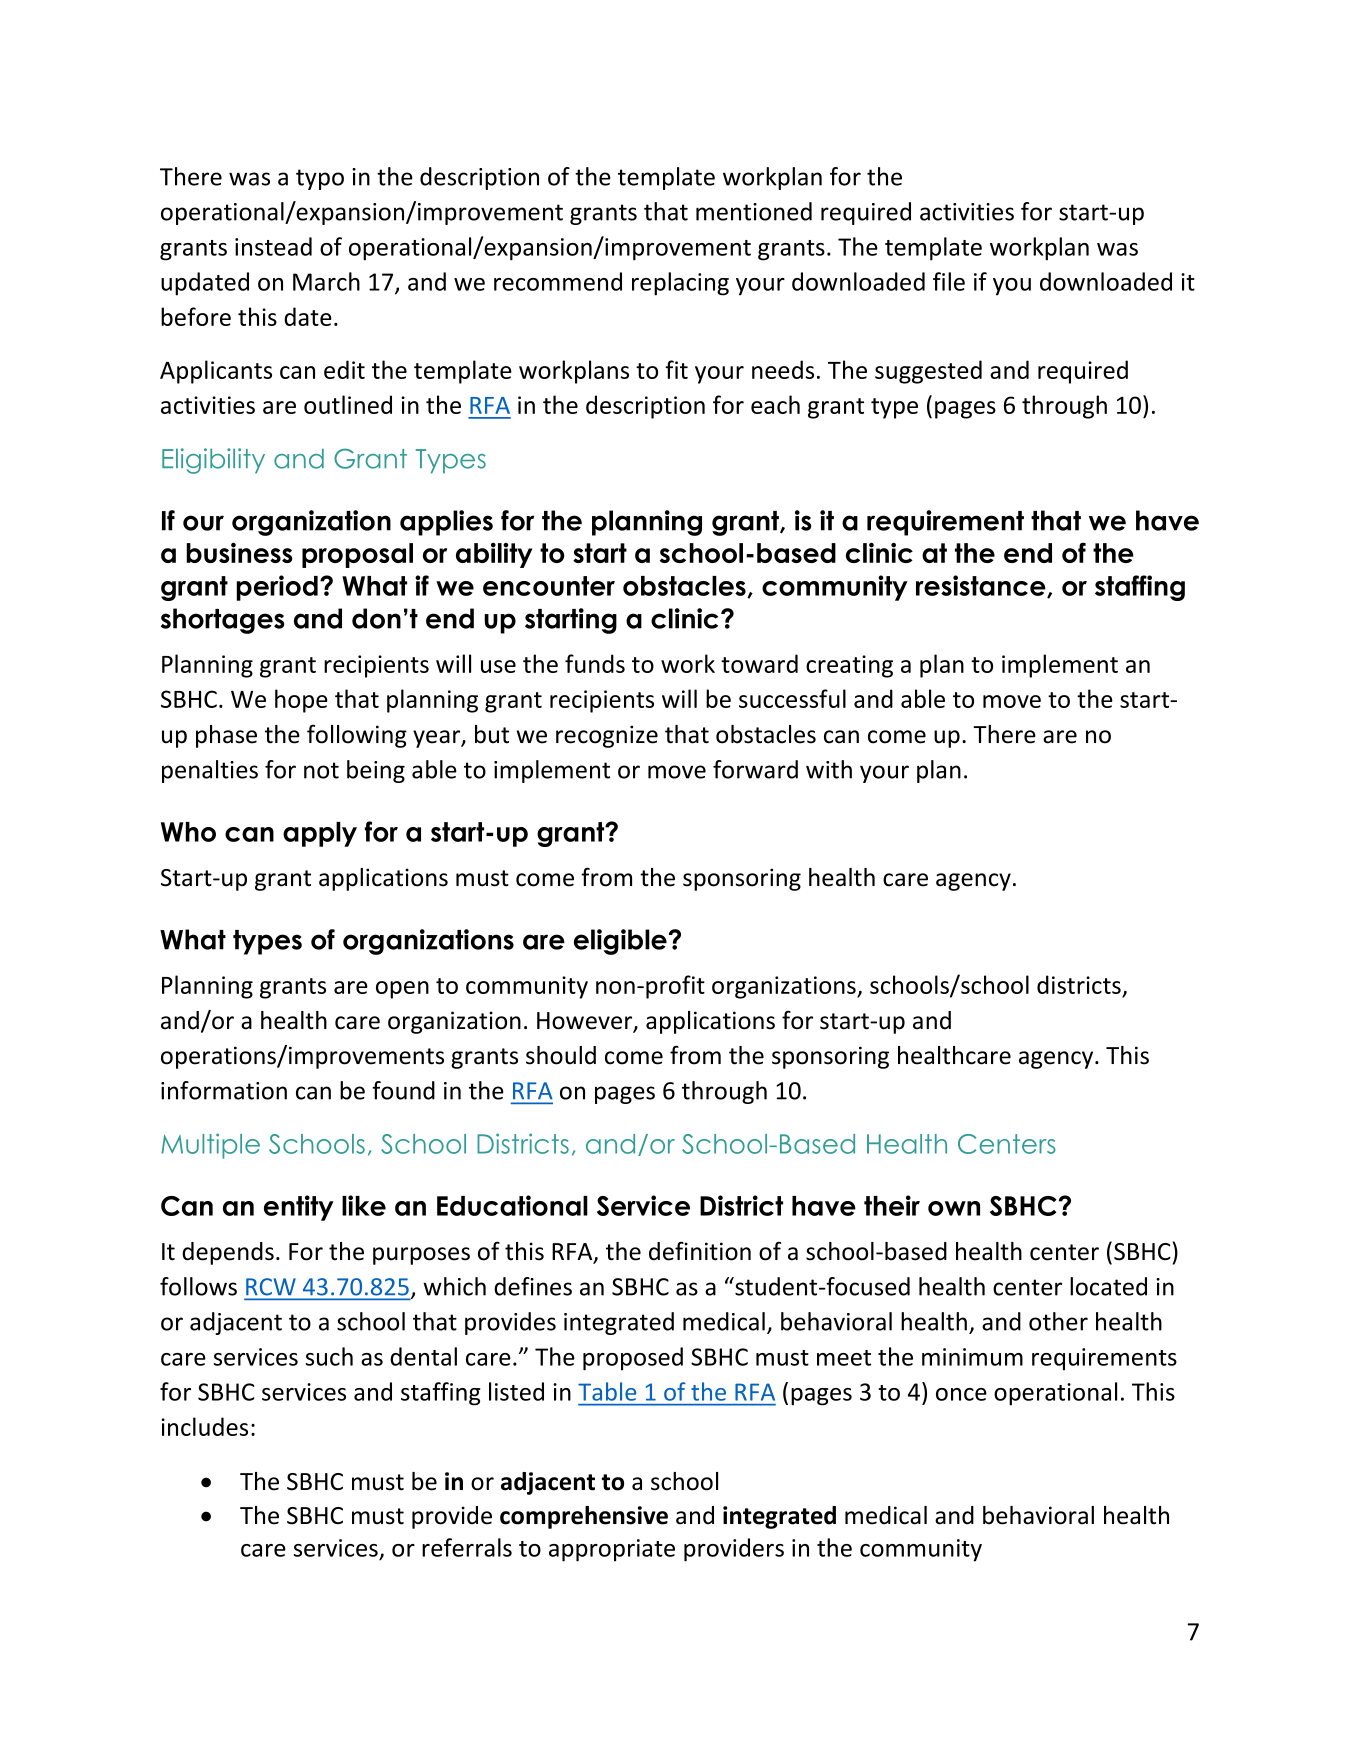  What do you see at coordinates (982, 586) in the document?
I see `resistance` at bounding box center [982, 586].
